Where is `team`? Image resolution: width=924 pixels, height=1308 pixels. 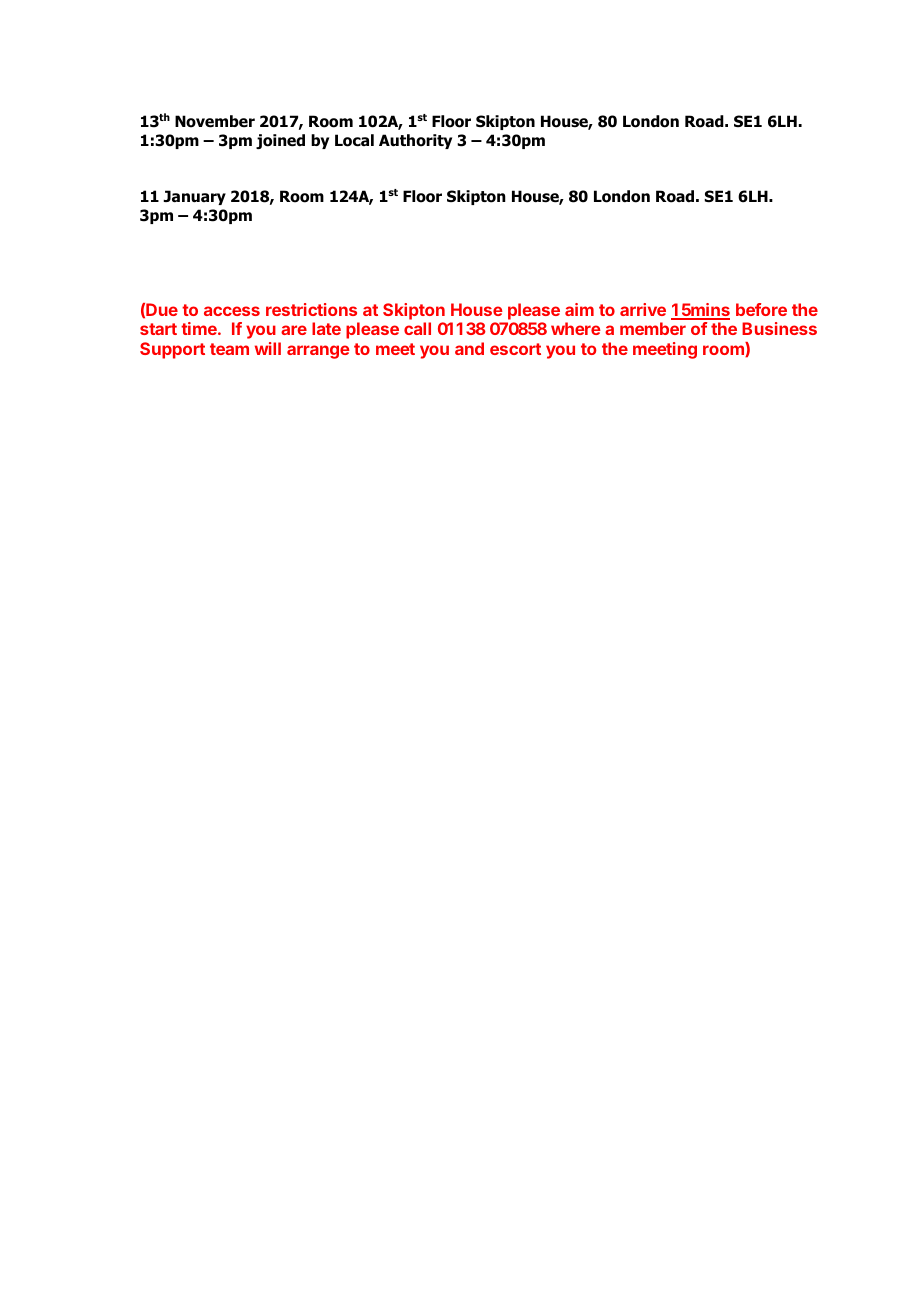 team is located at coordinates (229, 349).
